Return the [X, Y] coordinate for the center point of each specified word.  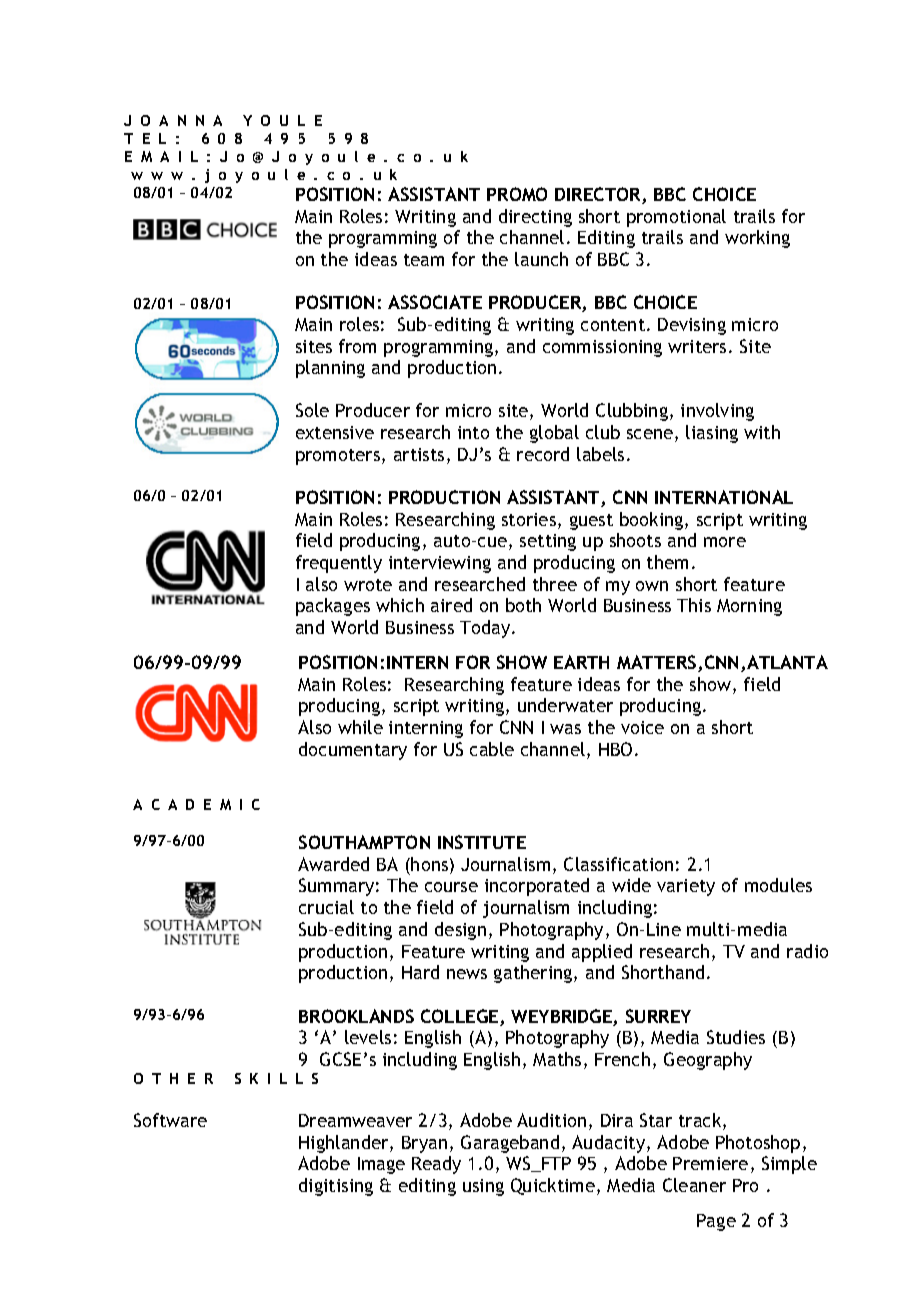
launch [541, 259]
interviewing [440, 564]
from [357, 346]
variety [686, 887]
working [757, 239]
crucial [326, 907]
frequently [339, 564]
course [451, 887]
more [725, 542]
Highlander [345, 1144]
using [483, 1187]
